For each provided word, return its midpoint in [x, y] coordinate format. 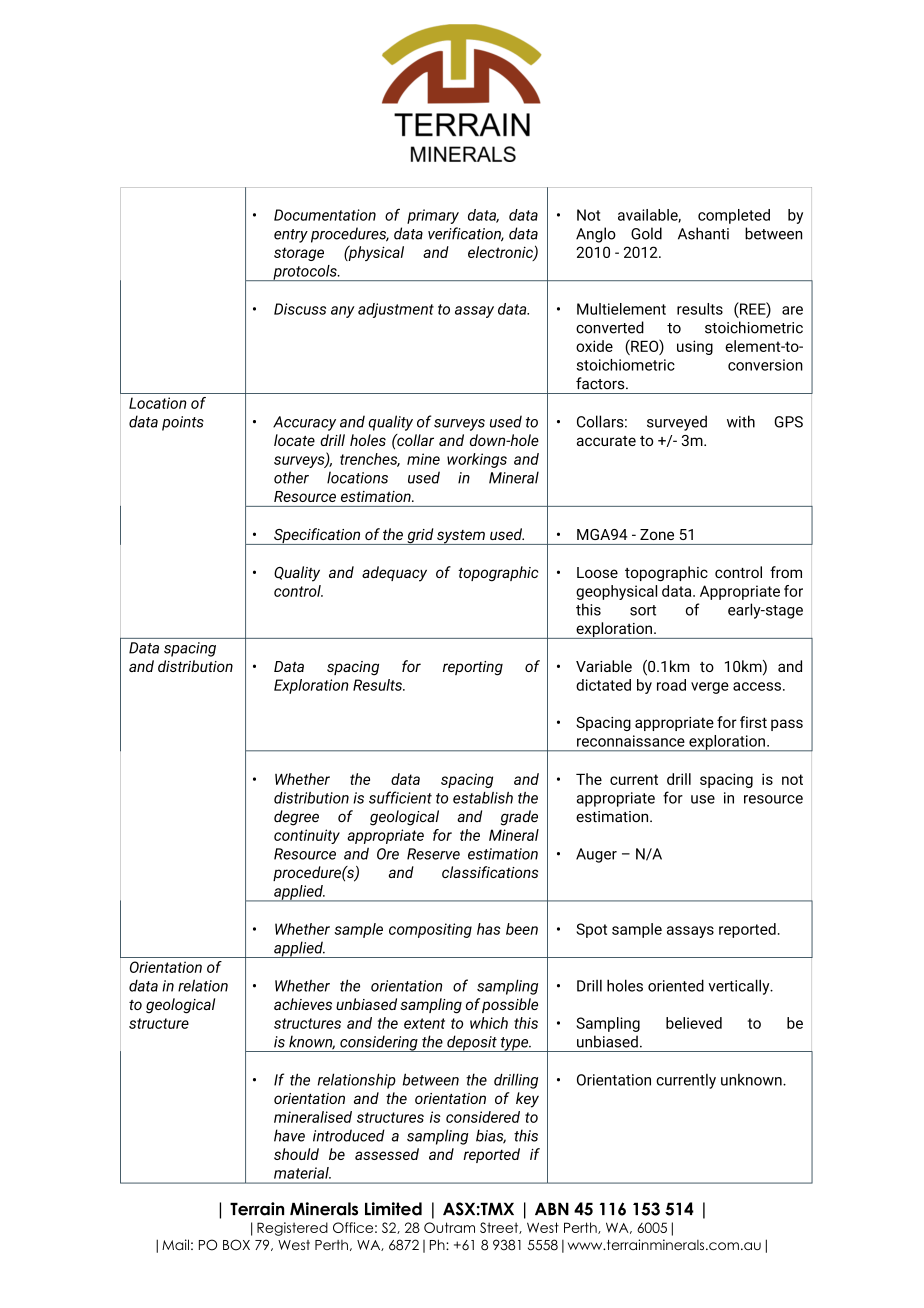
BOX [236, 1245]
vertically [740, 987]
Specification [317, 536]
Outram [449, 1227]
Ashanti [703, 233]
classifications [490, 872]
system [461, 537]
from [786, 572]
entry [291, 236]
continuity [307, 836]
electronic [501, 253]
